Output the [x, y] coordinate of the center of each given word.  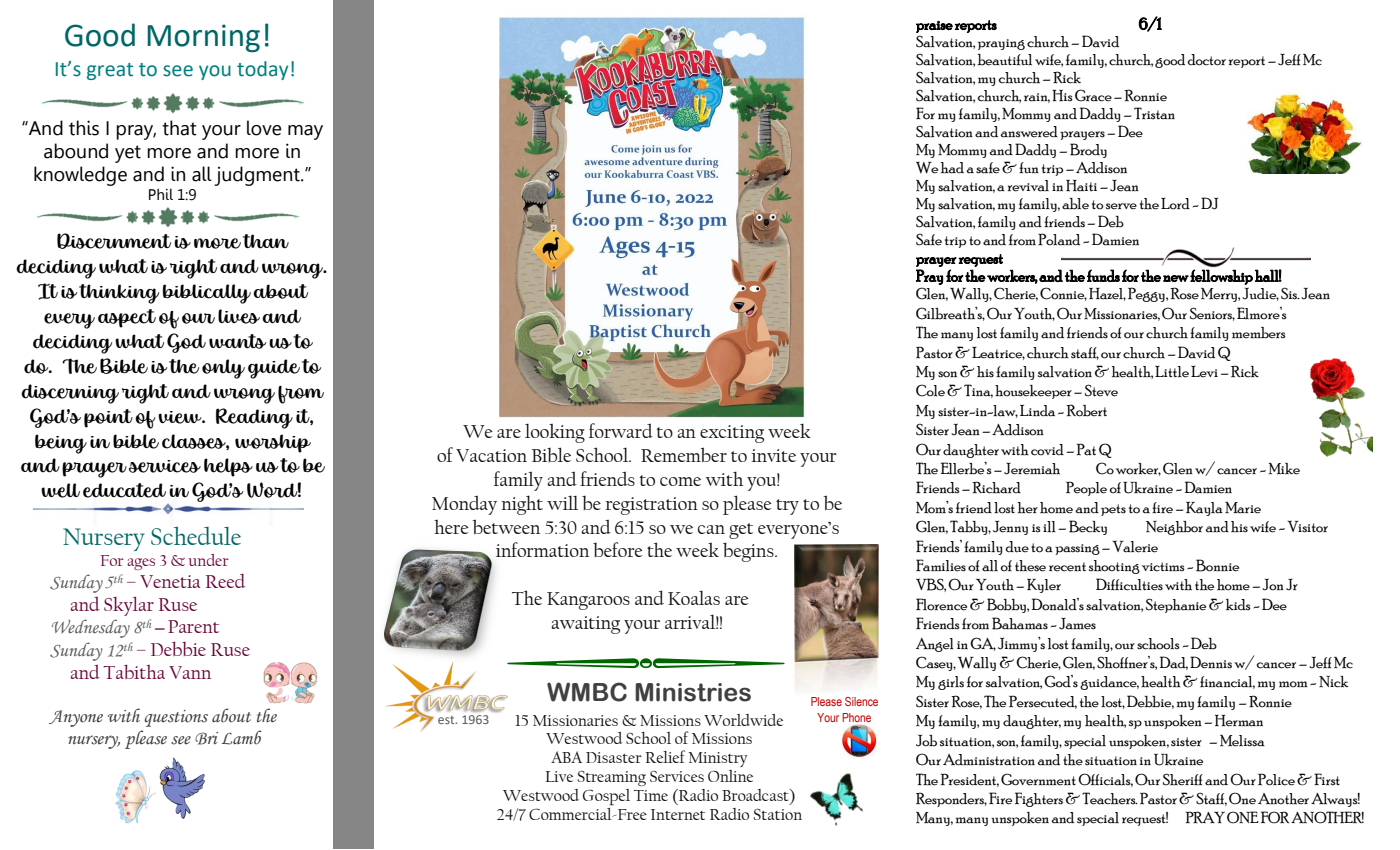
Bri [206, 738]
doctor [1206, 60]
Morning [203, 38]
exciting [732, 434]
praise [934, 27]
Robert [1086, 410]
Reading [254, 418]
